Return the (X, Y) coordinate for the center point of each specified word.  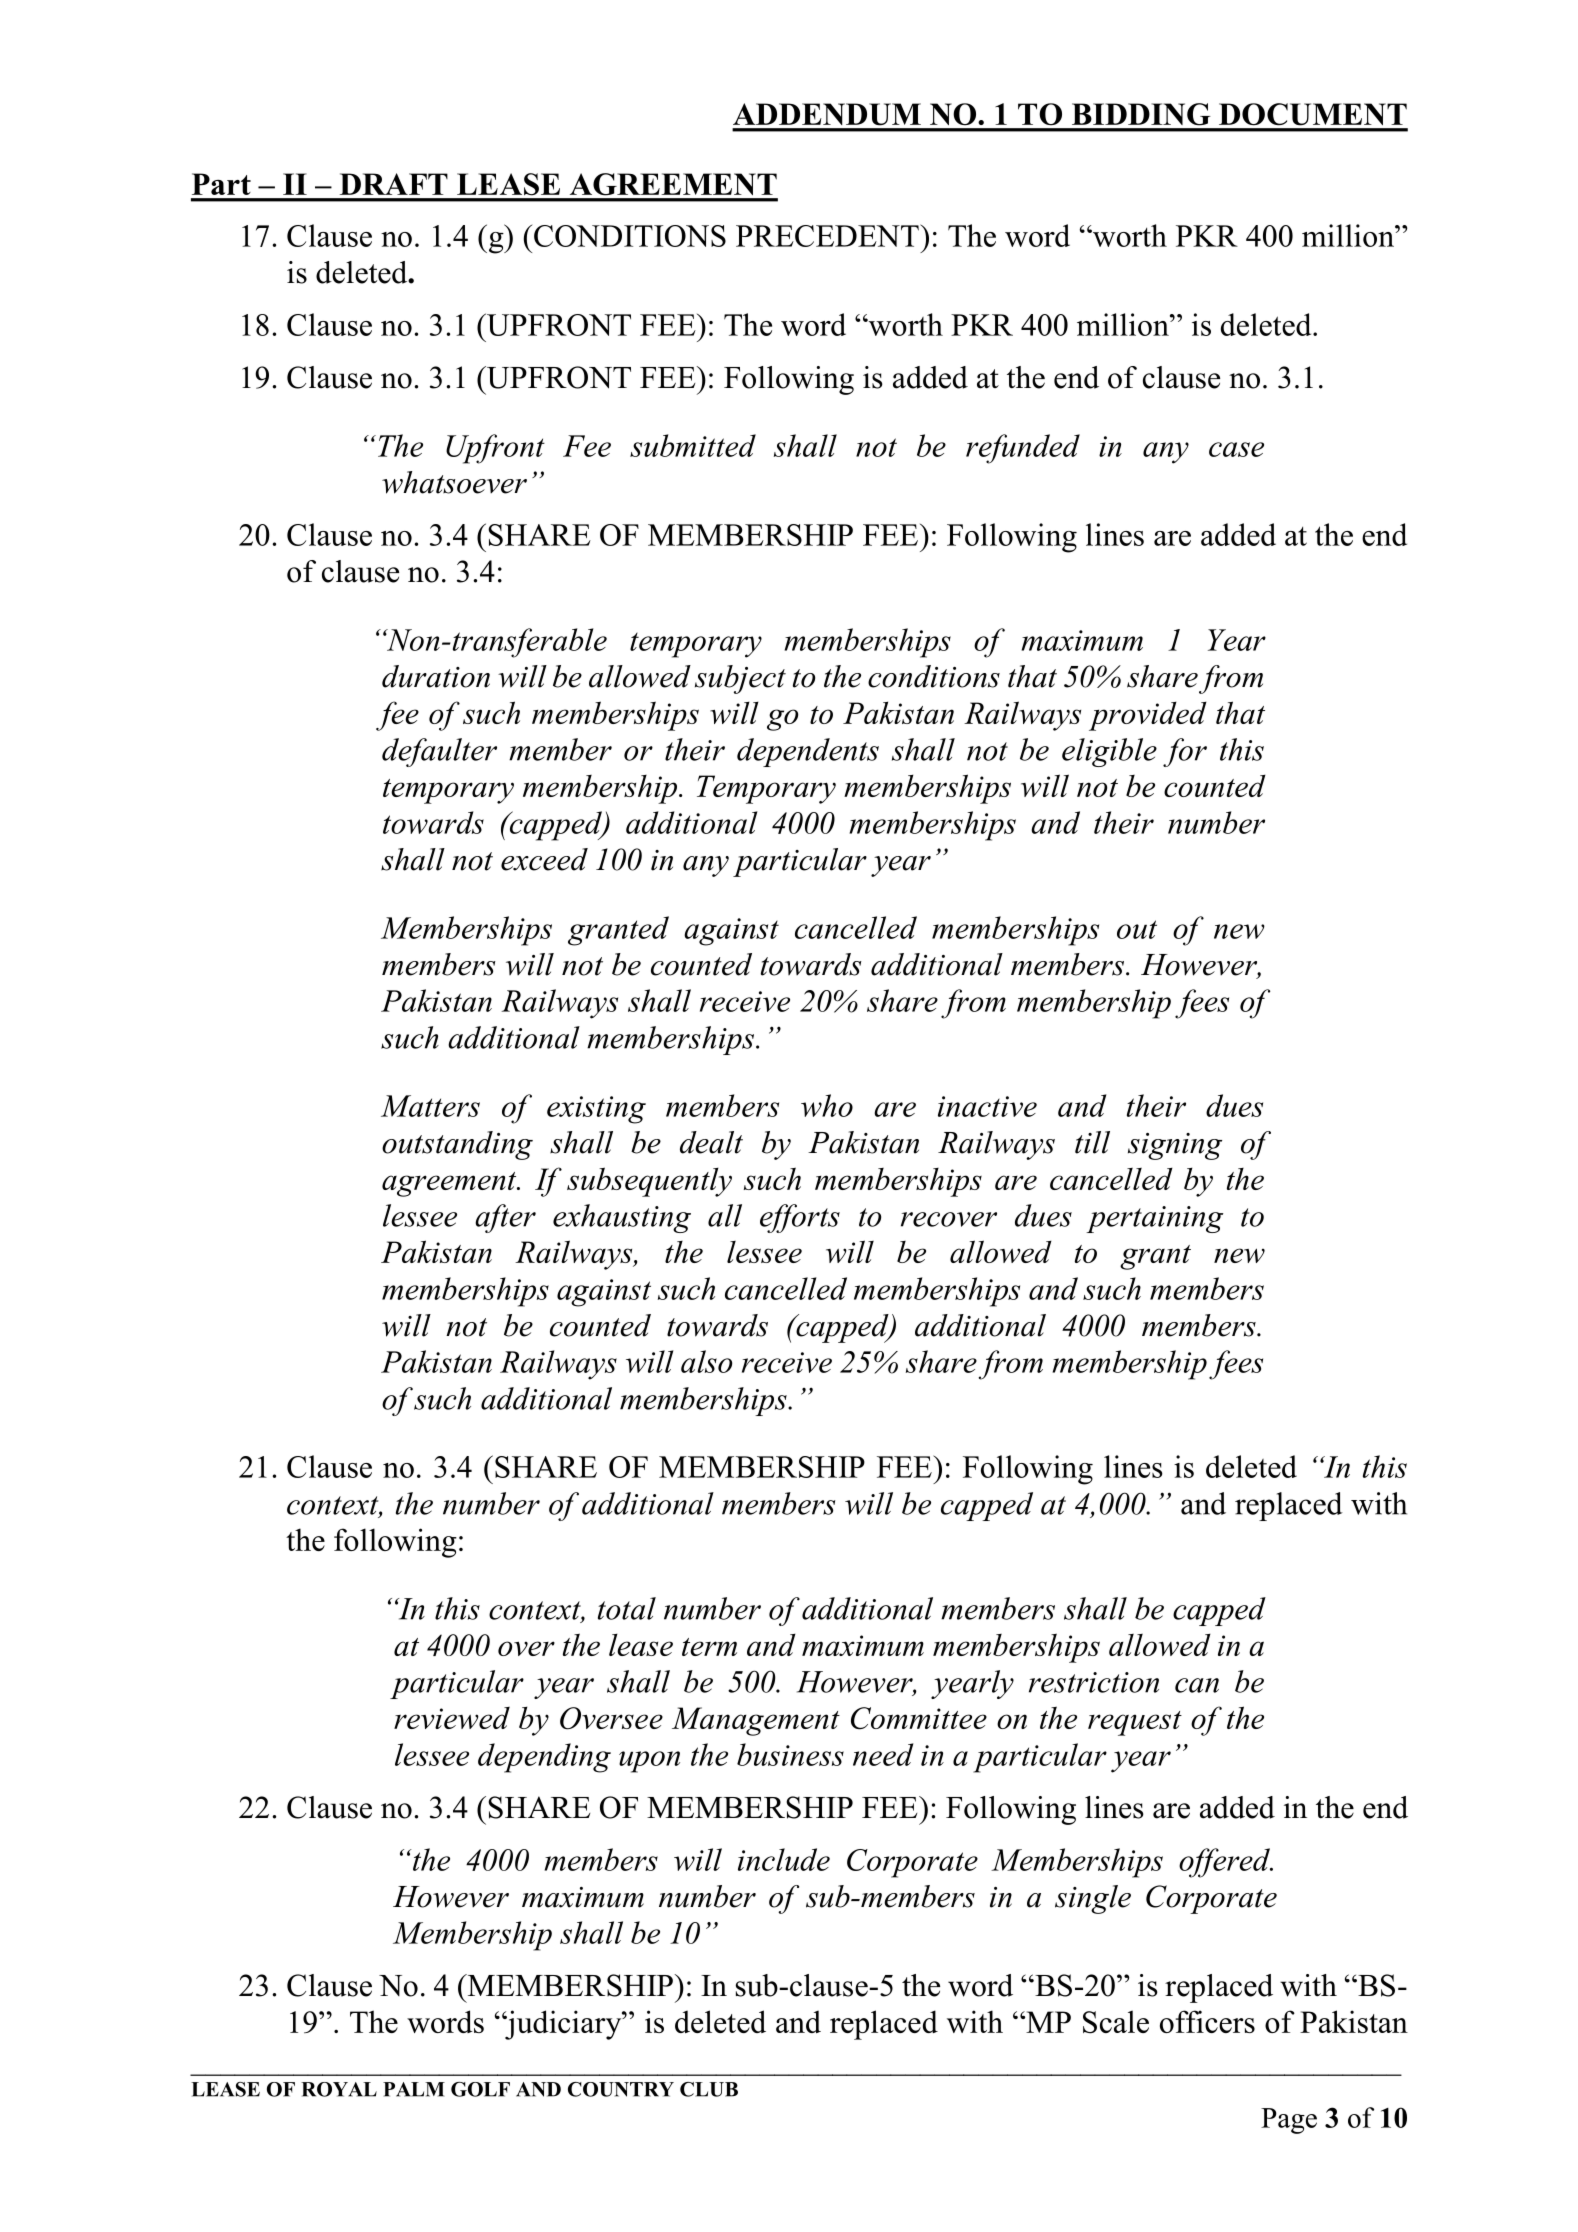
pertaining (1154, 1219)
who (827, 1105)
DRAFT (394, 184)
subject (740, 679)
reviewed (452, 1718)
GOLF (480, 2089)
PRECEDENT (828, 235)
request (1135, 1723)
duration (436, 676)
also (706, 1361)
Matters (430, 1106)
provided (1148, 716)
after (505, 1218)
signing (1175, 1146)
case (1236, 449)
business (790, 1754)
